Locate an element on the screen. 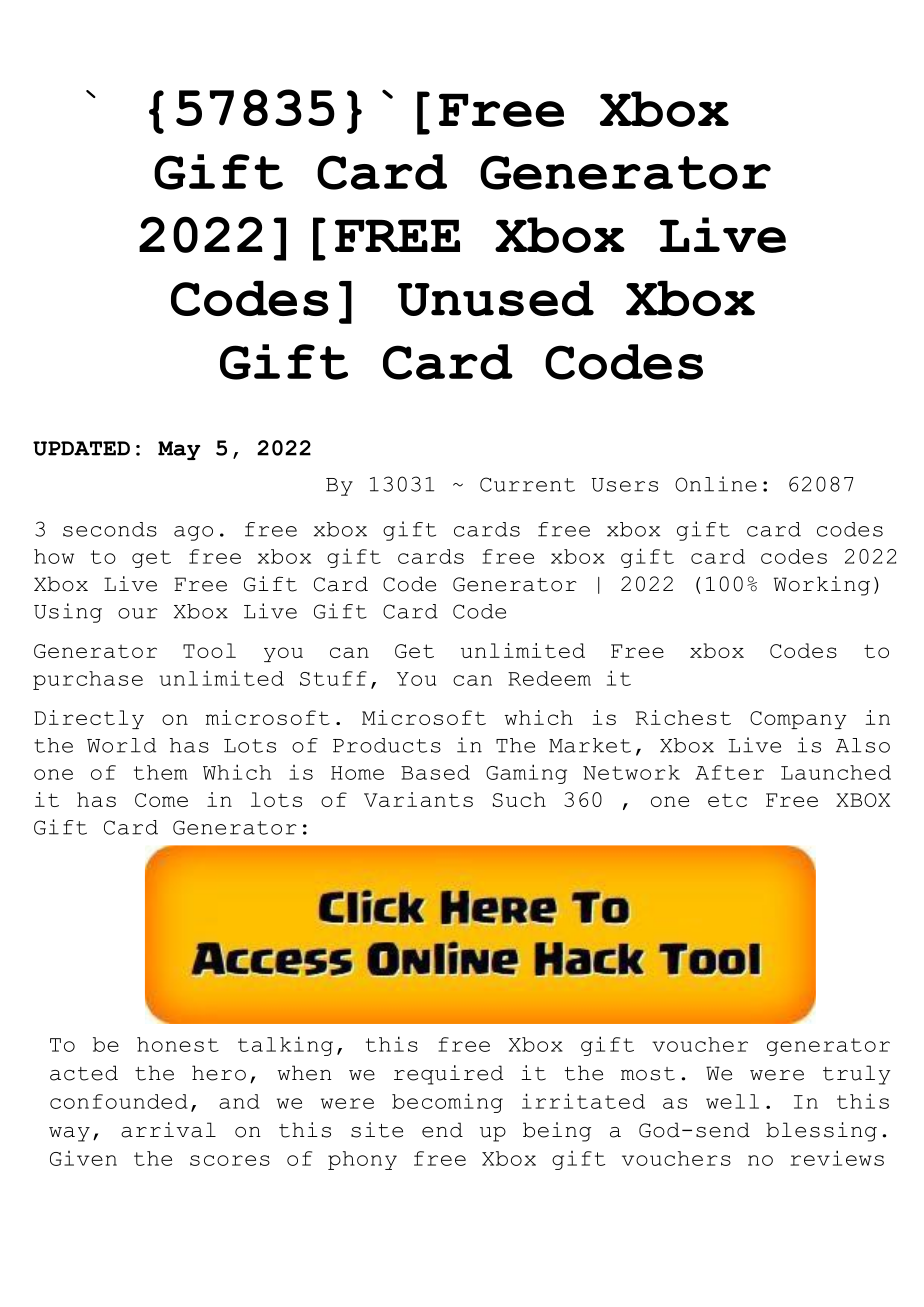 The image size is (924, 1307). Online is located at coordinates (716, 484).
